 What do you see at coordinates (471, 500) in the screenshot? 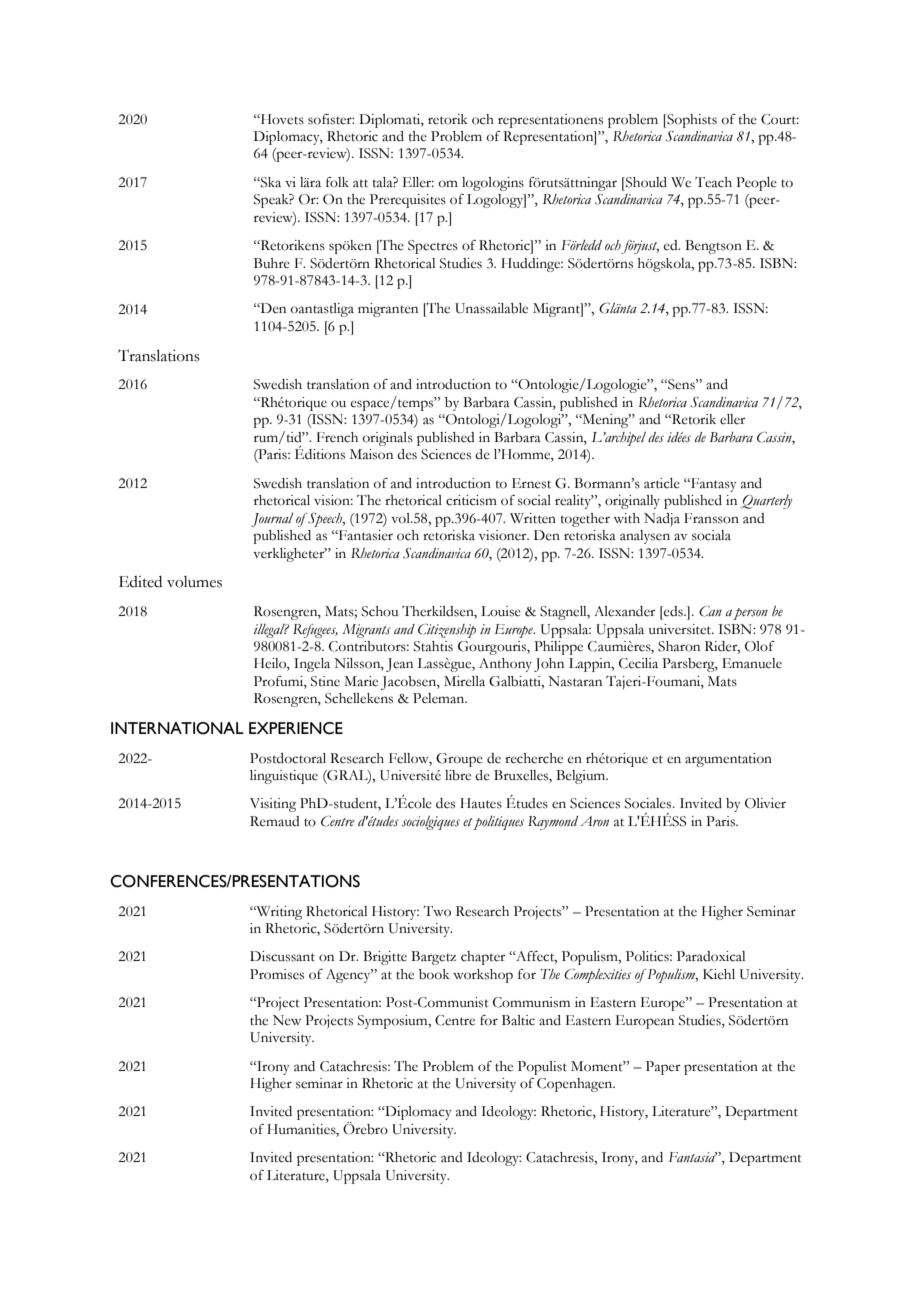
I see `criticism` at bounding box center [471, 500].
